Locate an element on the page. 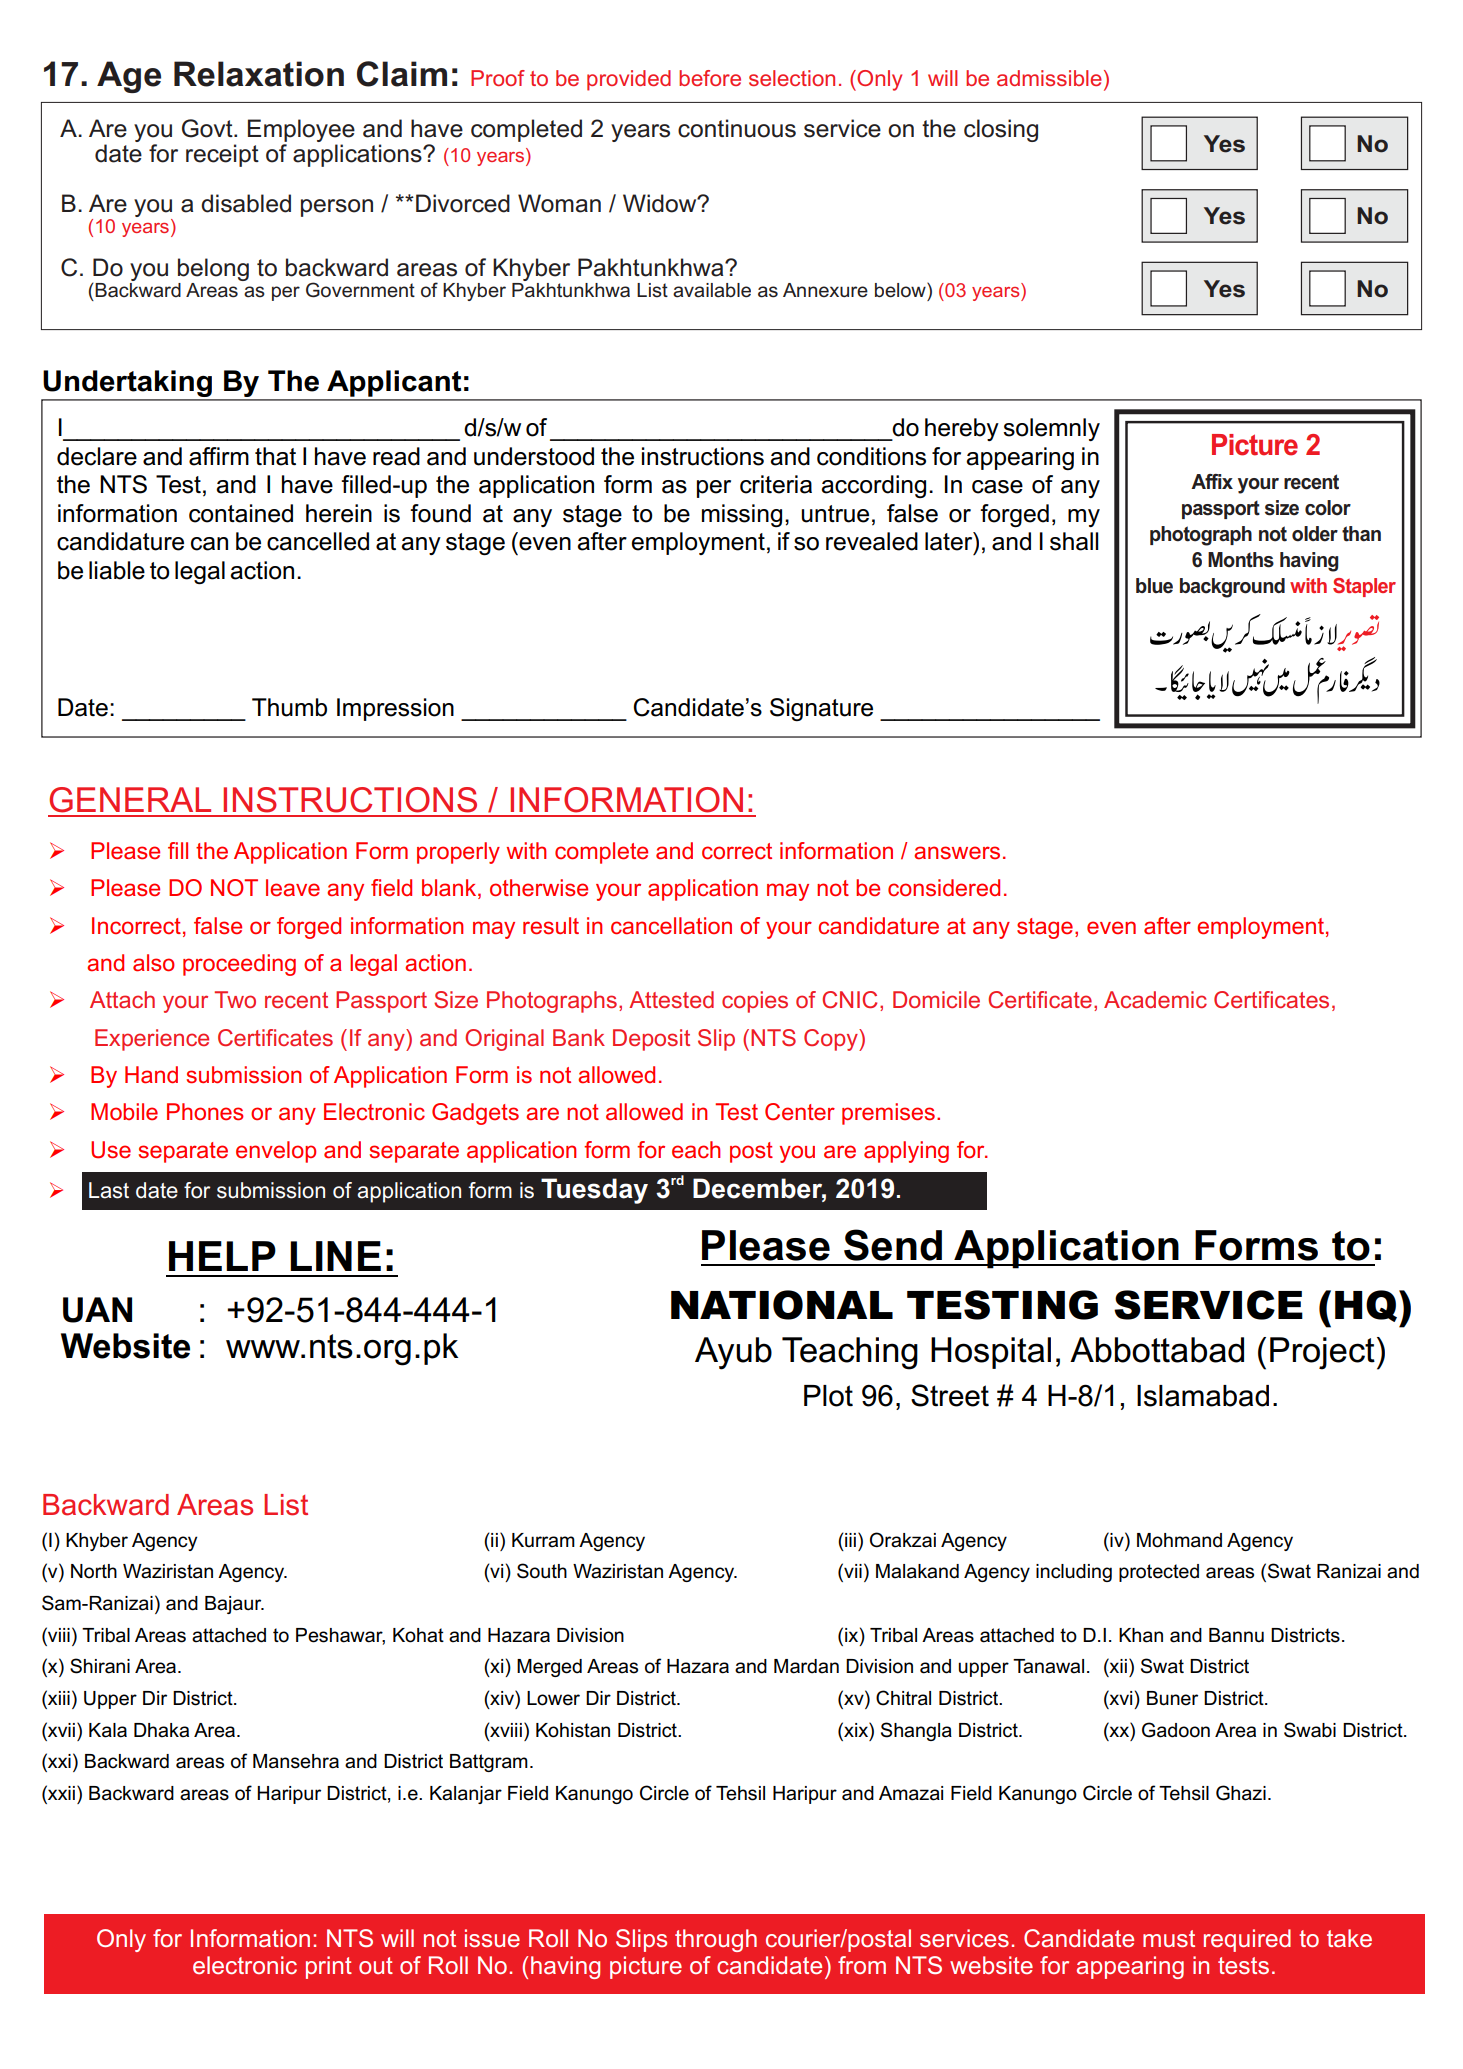 The height and width of the page is (2069, 1463). leave is located at coordinates (293, 888).
